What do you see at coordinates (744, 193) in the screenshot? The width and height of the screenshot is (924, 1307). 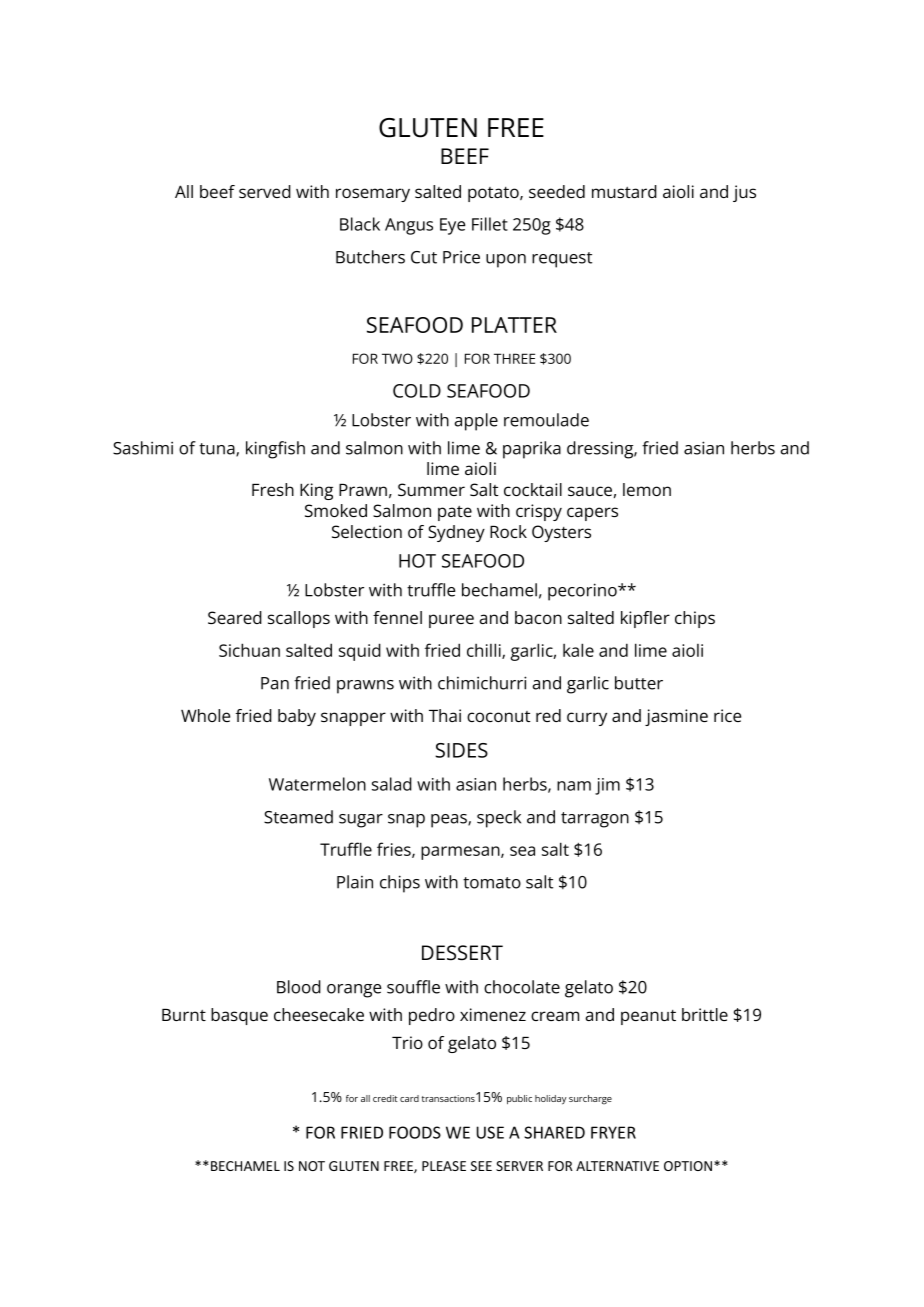 I see `jus` at bounding box center [744, 193].
